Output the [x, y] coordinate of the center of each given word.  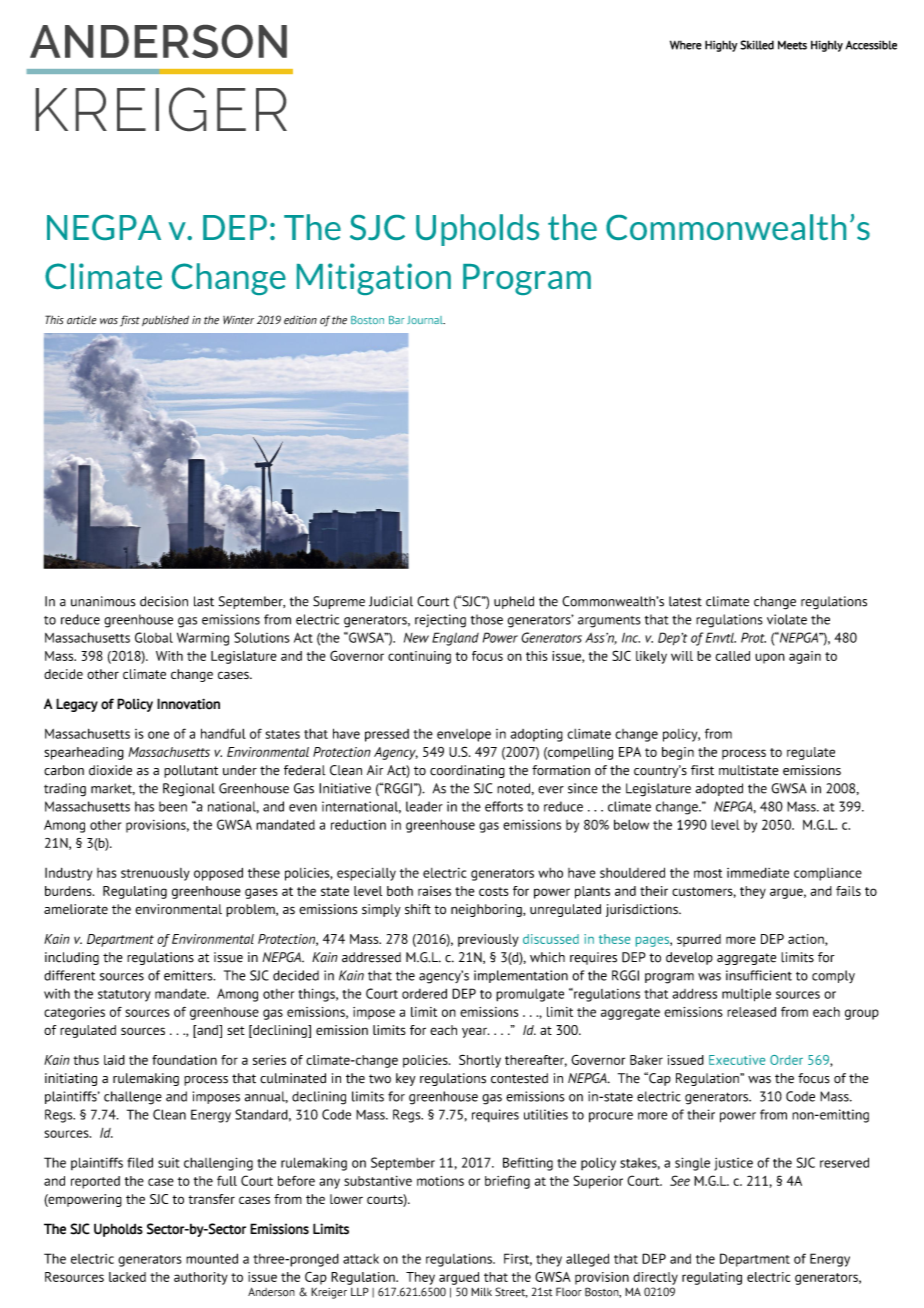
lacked [127, 1277]
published [165, 320]
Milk [481, 1291]
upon [770, 658]
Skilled [757, 45]
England [455, 639]
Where [686, 45]
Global [154, 637]
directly [655, 1278]
